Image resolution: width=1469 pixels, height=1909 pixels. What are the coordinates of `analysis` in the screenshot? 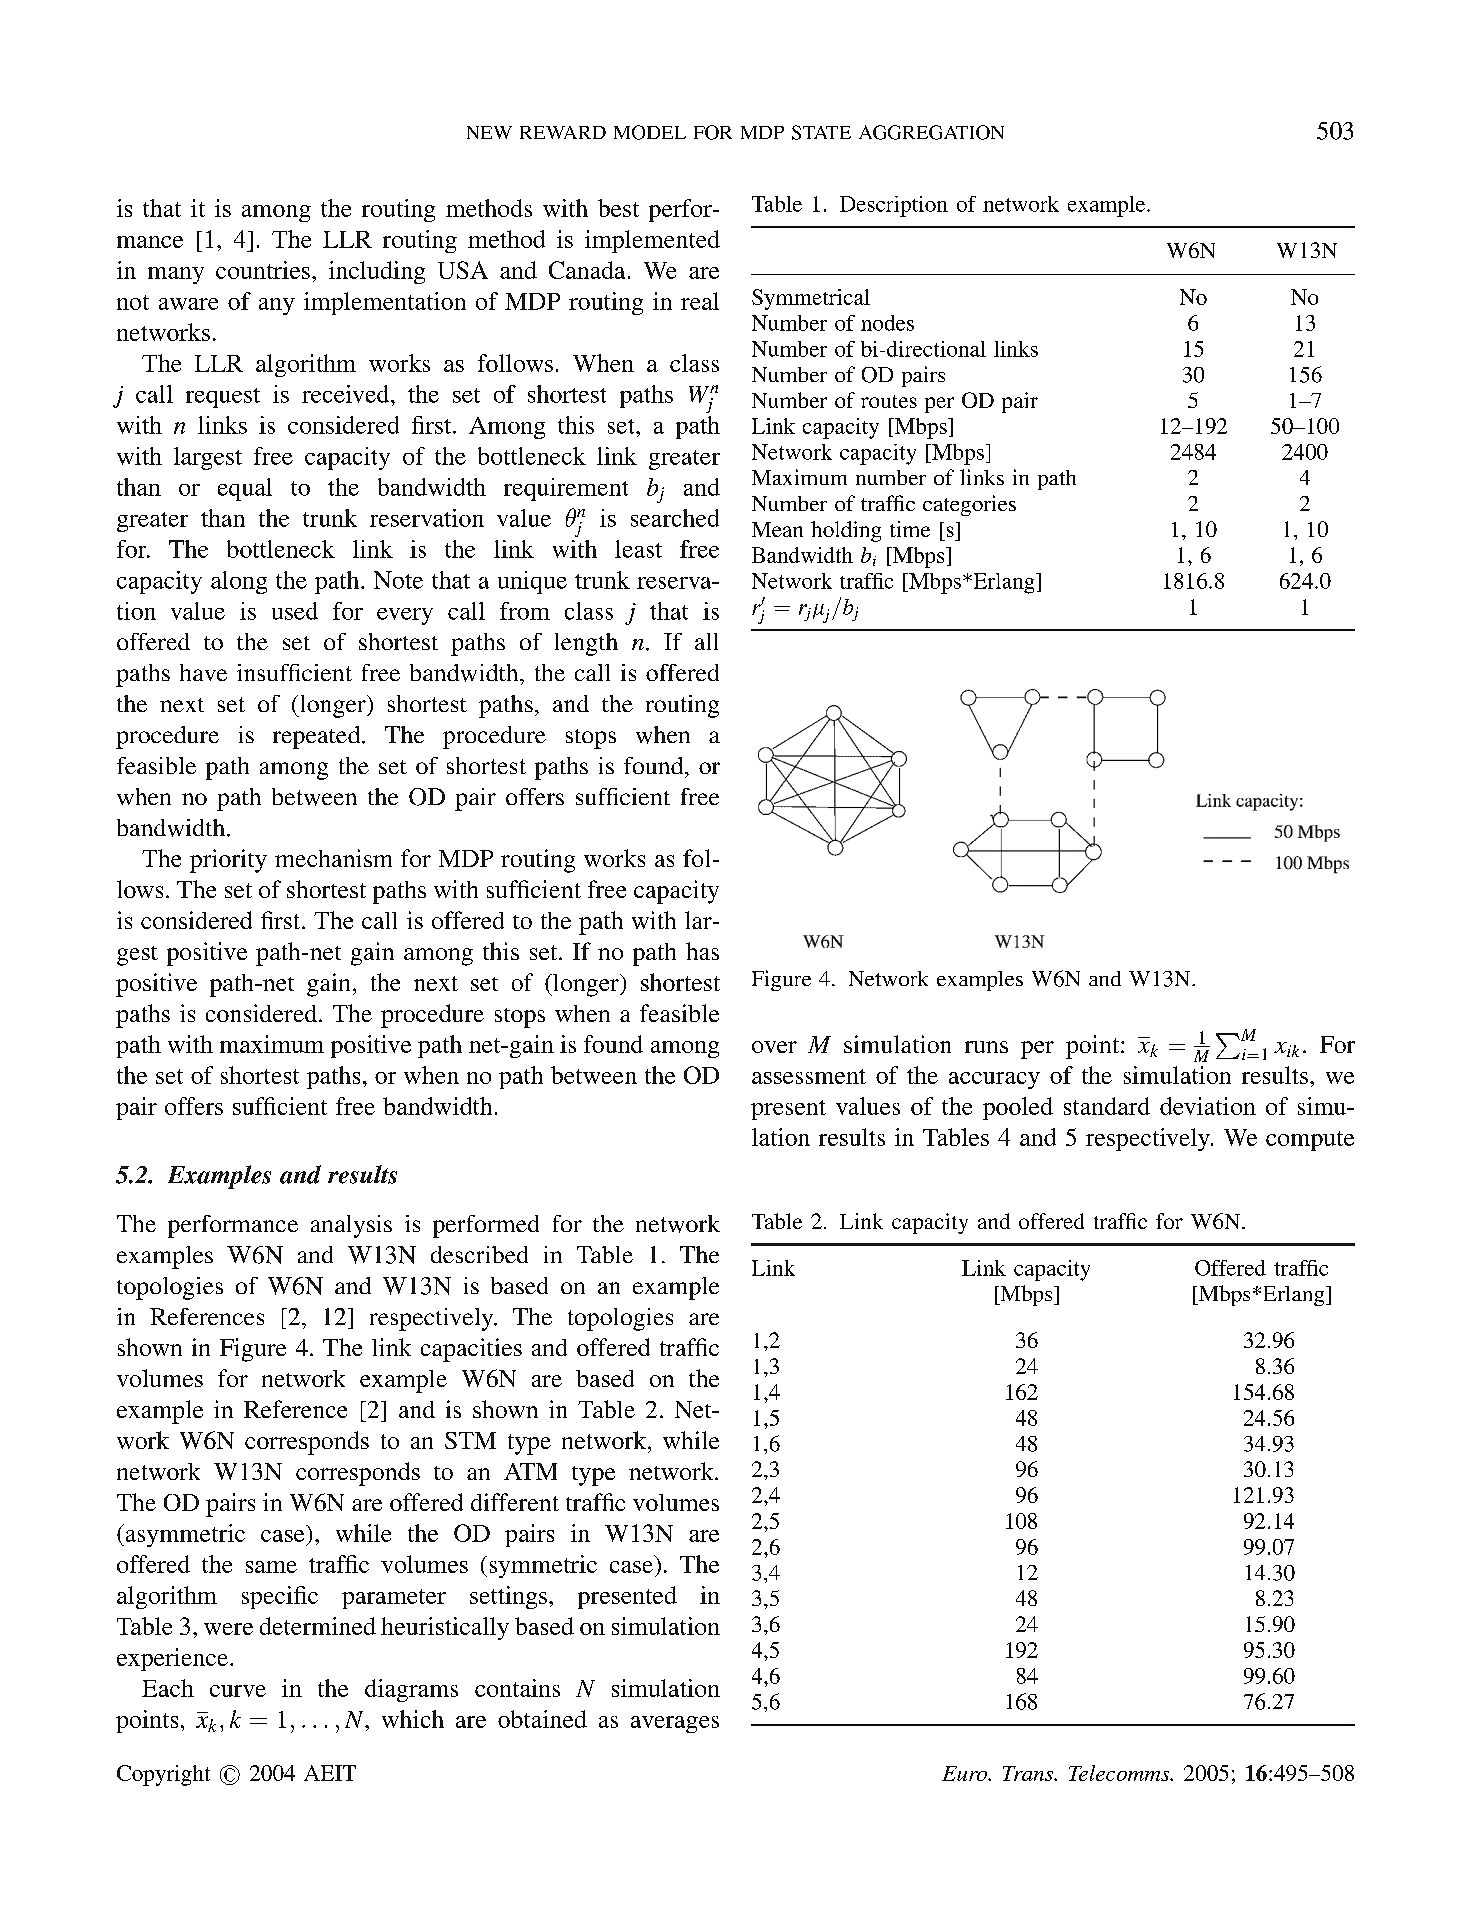 It's located at (351, 1226).
